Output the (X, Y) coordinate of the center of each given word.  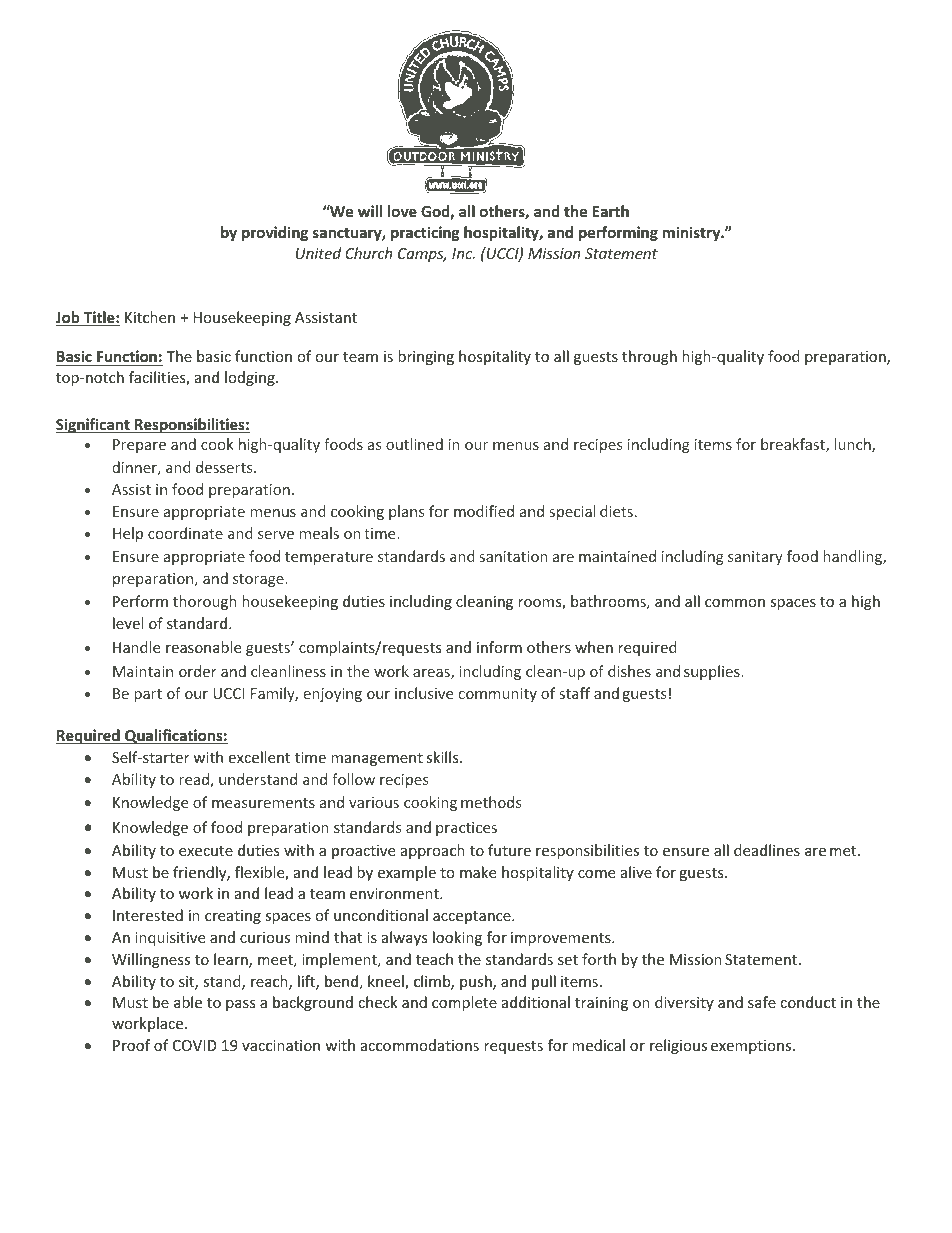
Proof (131, 1045)
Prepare (139, 446)
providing (275, 233)
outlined (414, 444)
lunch (854, 445)
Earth (611, 211)
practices (466, 829)
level (128, 623)
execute (206, 851)
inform (499, 647)
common (735, 603)
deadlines (767, 850)
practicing (425, 233)
